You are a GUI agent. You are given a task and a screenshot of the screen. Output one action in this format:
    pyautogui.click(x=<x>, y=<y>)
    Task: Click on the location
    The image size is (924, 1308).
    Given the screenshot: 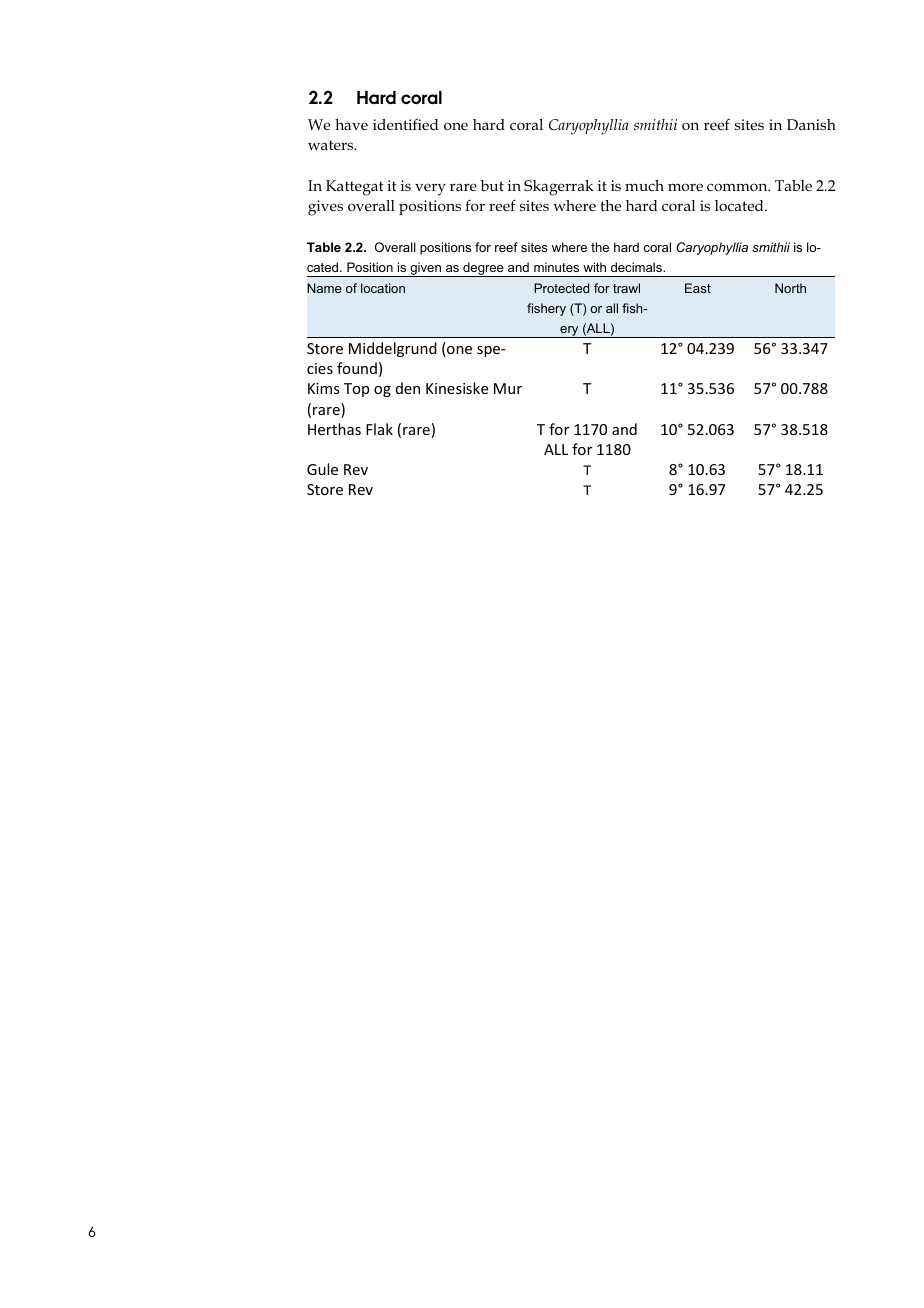 What is the action you would take?
    pyautogui.click(x=383, y=288)
